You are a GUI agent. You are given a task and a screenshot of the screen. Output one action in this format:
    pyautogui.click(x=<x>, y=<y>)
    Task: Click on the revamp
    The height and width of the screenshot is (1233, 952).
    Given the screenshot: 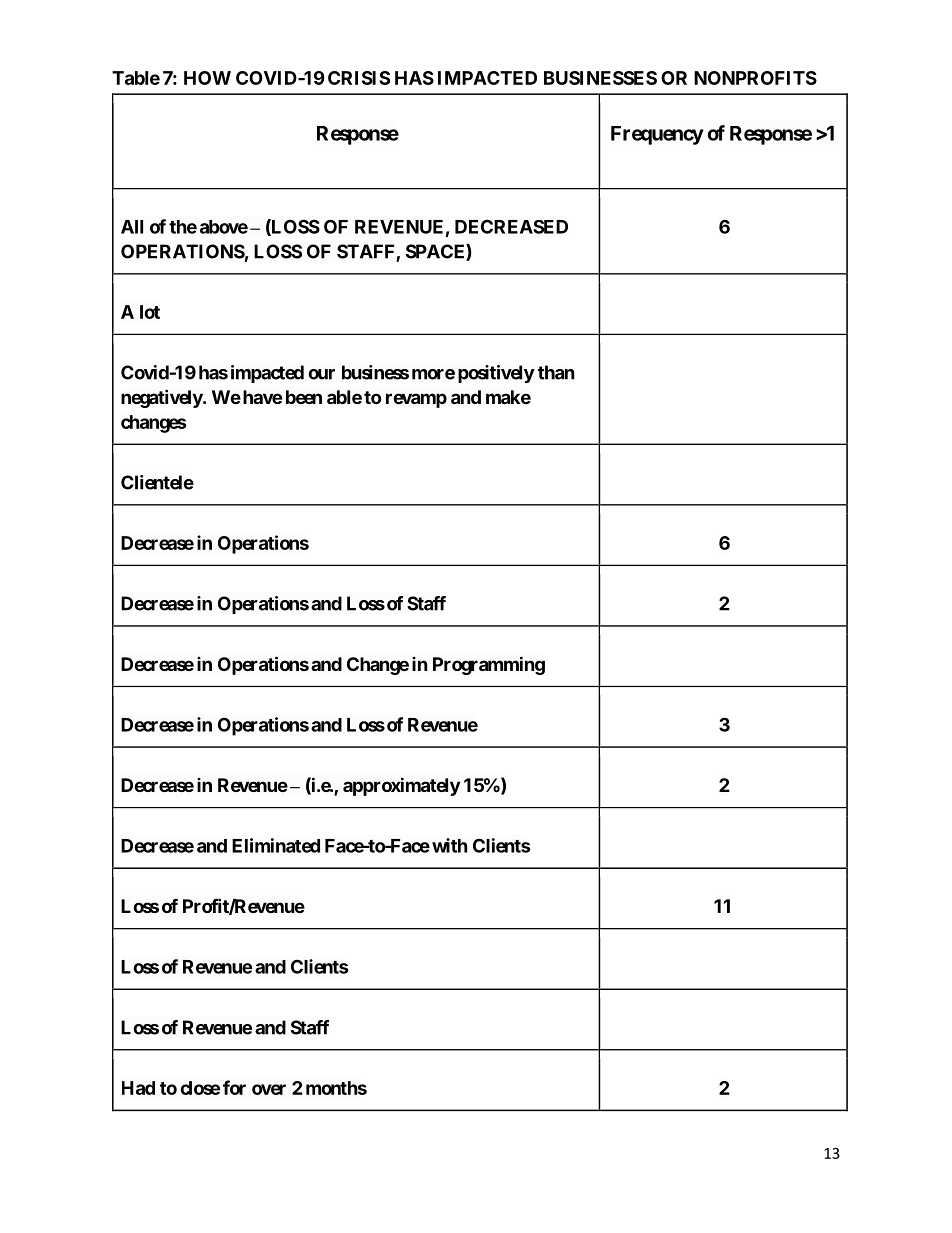 What is the action you would take?
    pyautogui.click(x=416, y=400)
